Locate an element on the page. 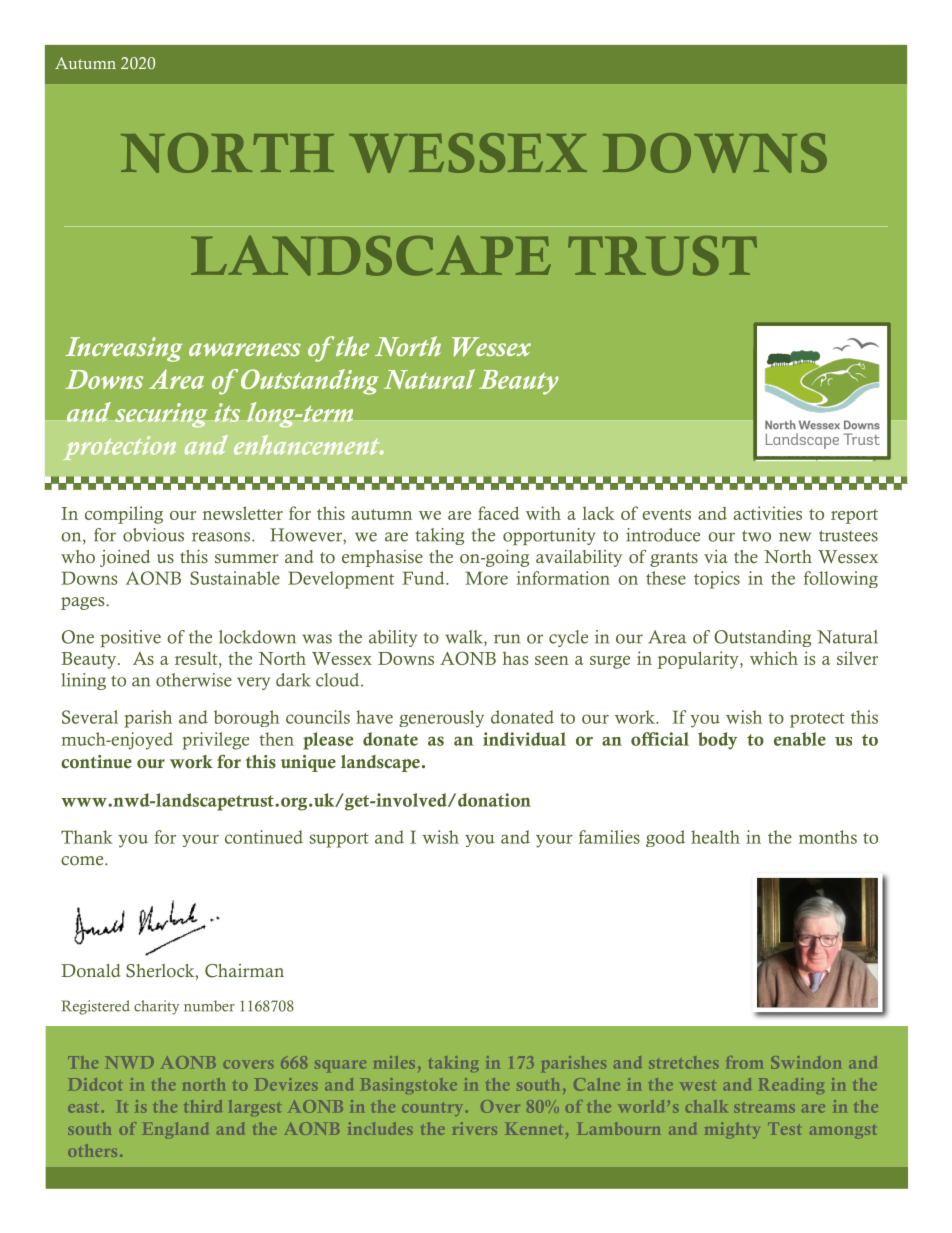  individual is located at coordinates (524, 739).
